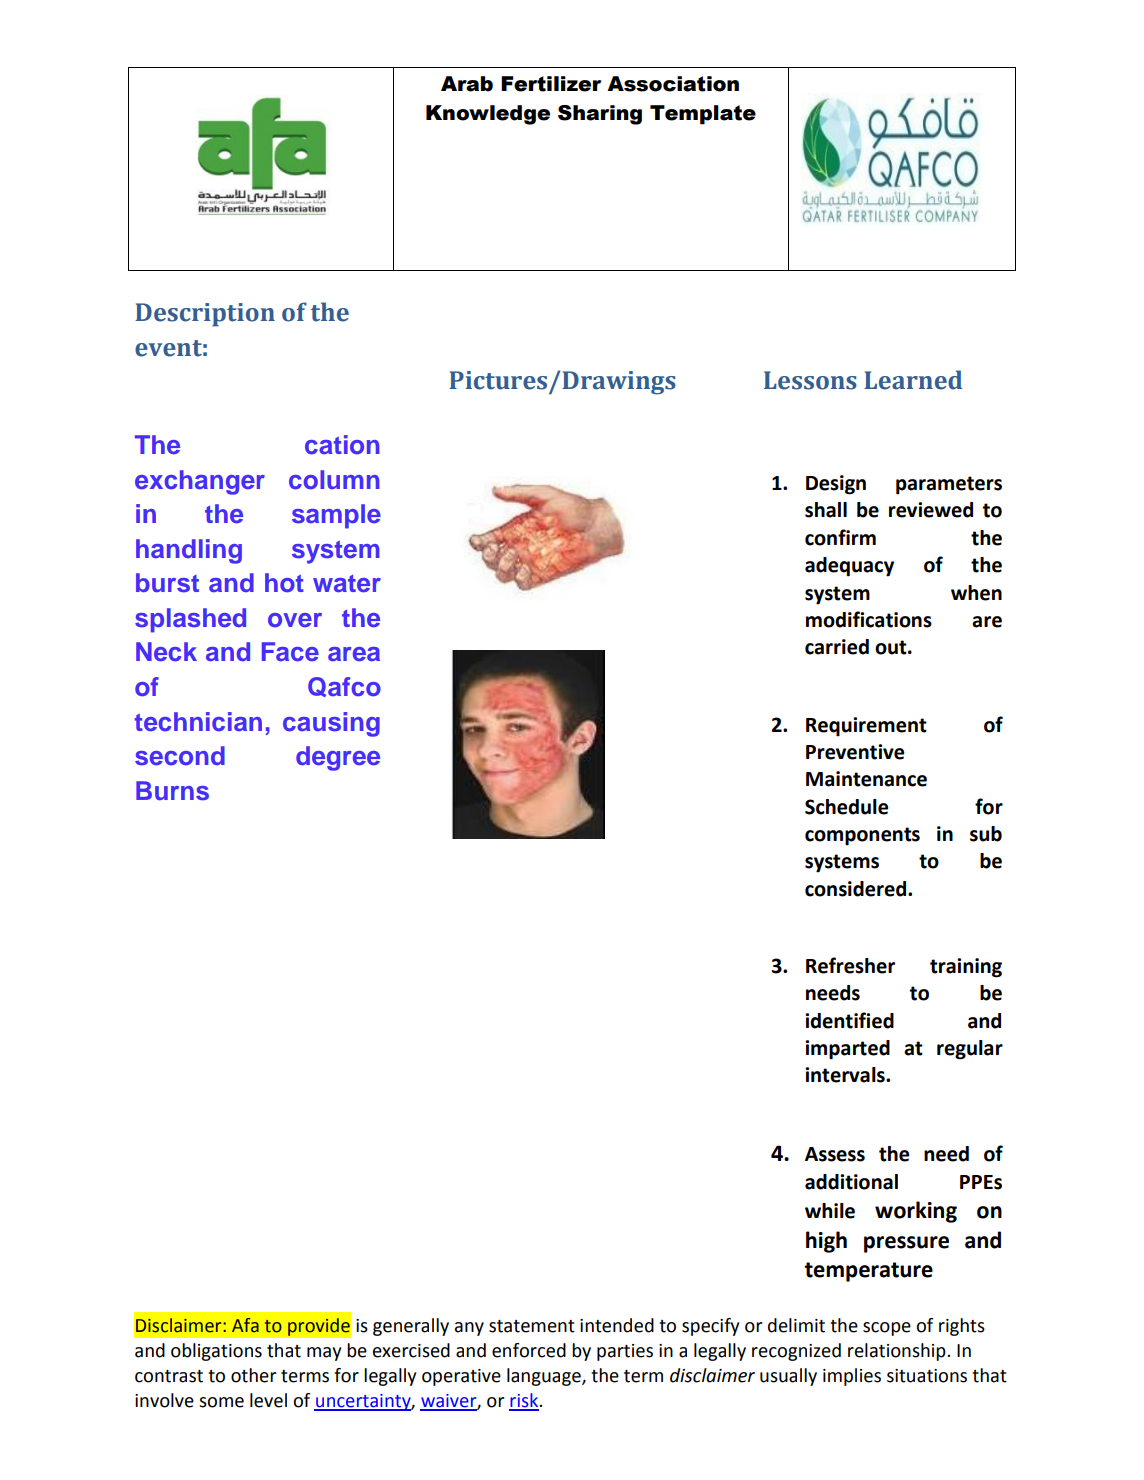 The image size is (1144, 1480). Describe the element at coordinates (254, 1375) in the document. I see `other` at that location.
